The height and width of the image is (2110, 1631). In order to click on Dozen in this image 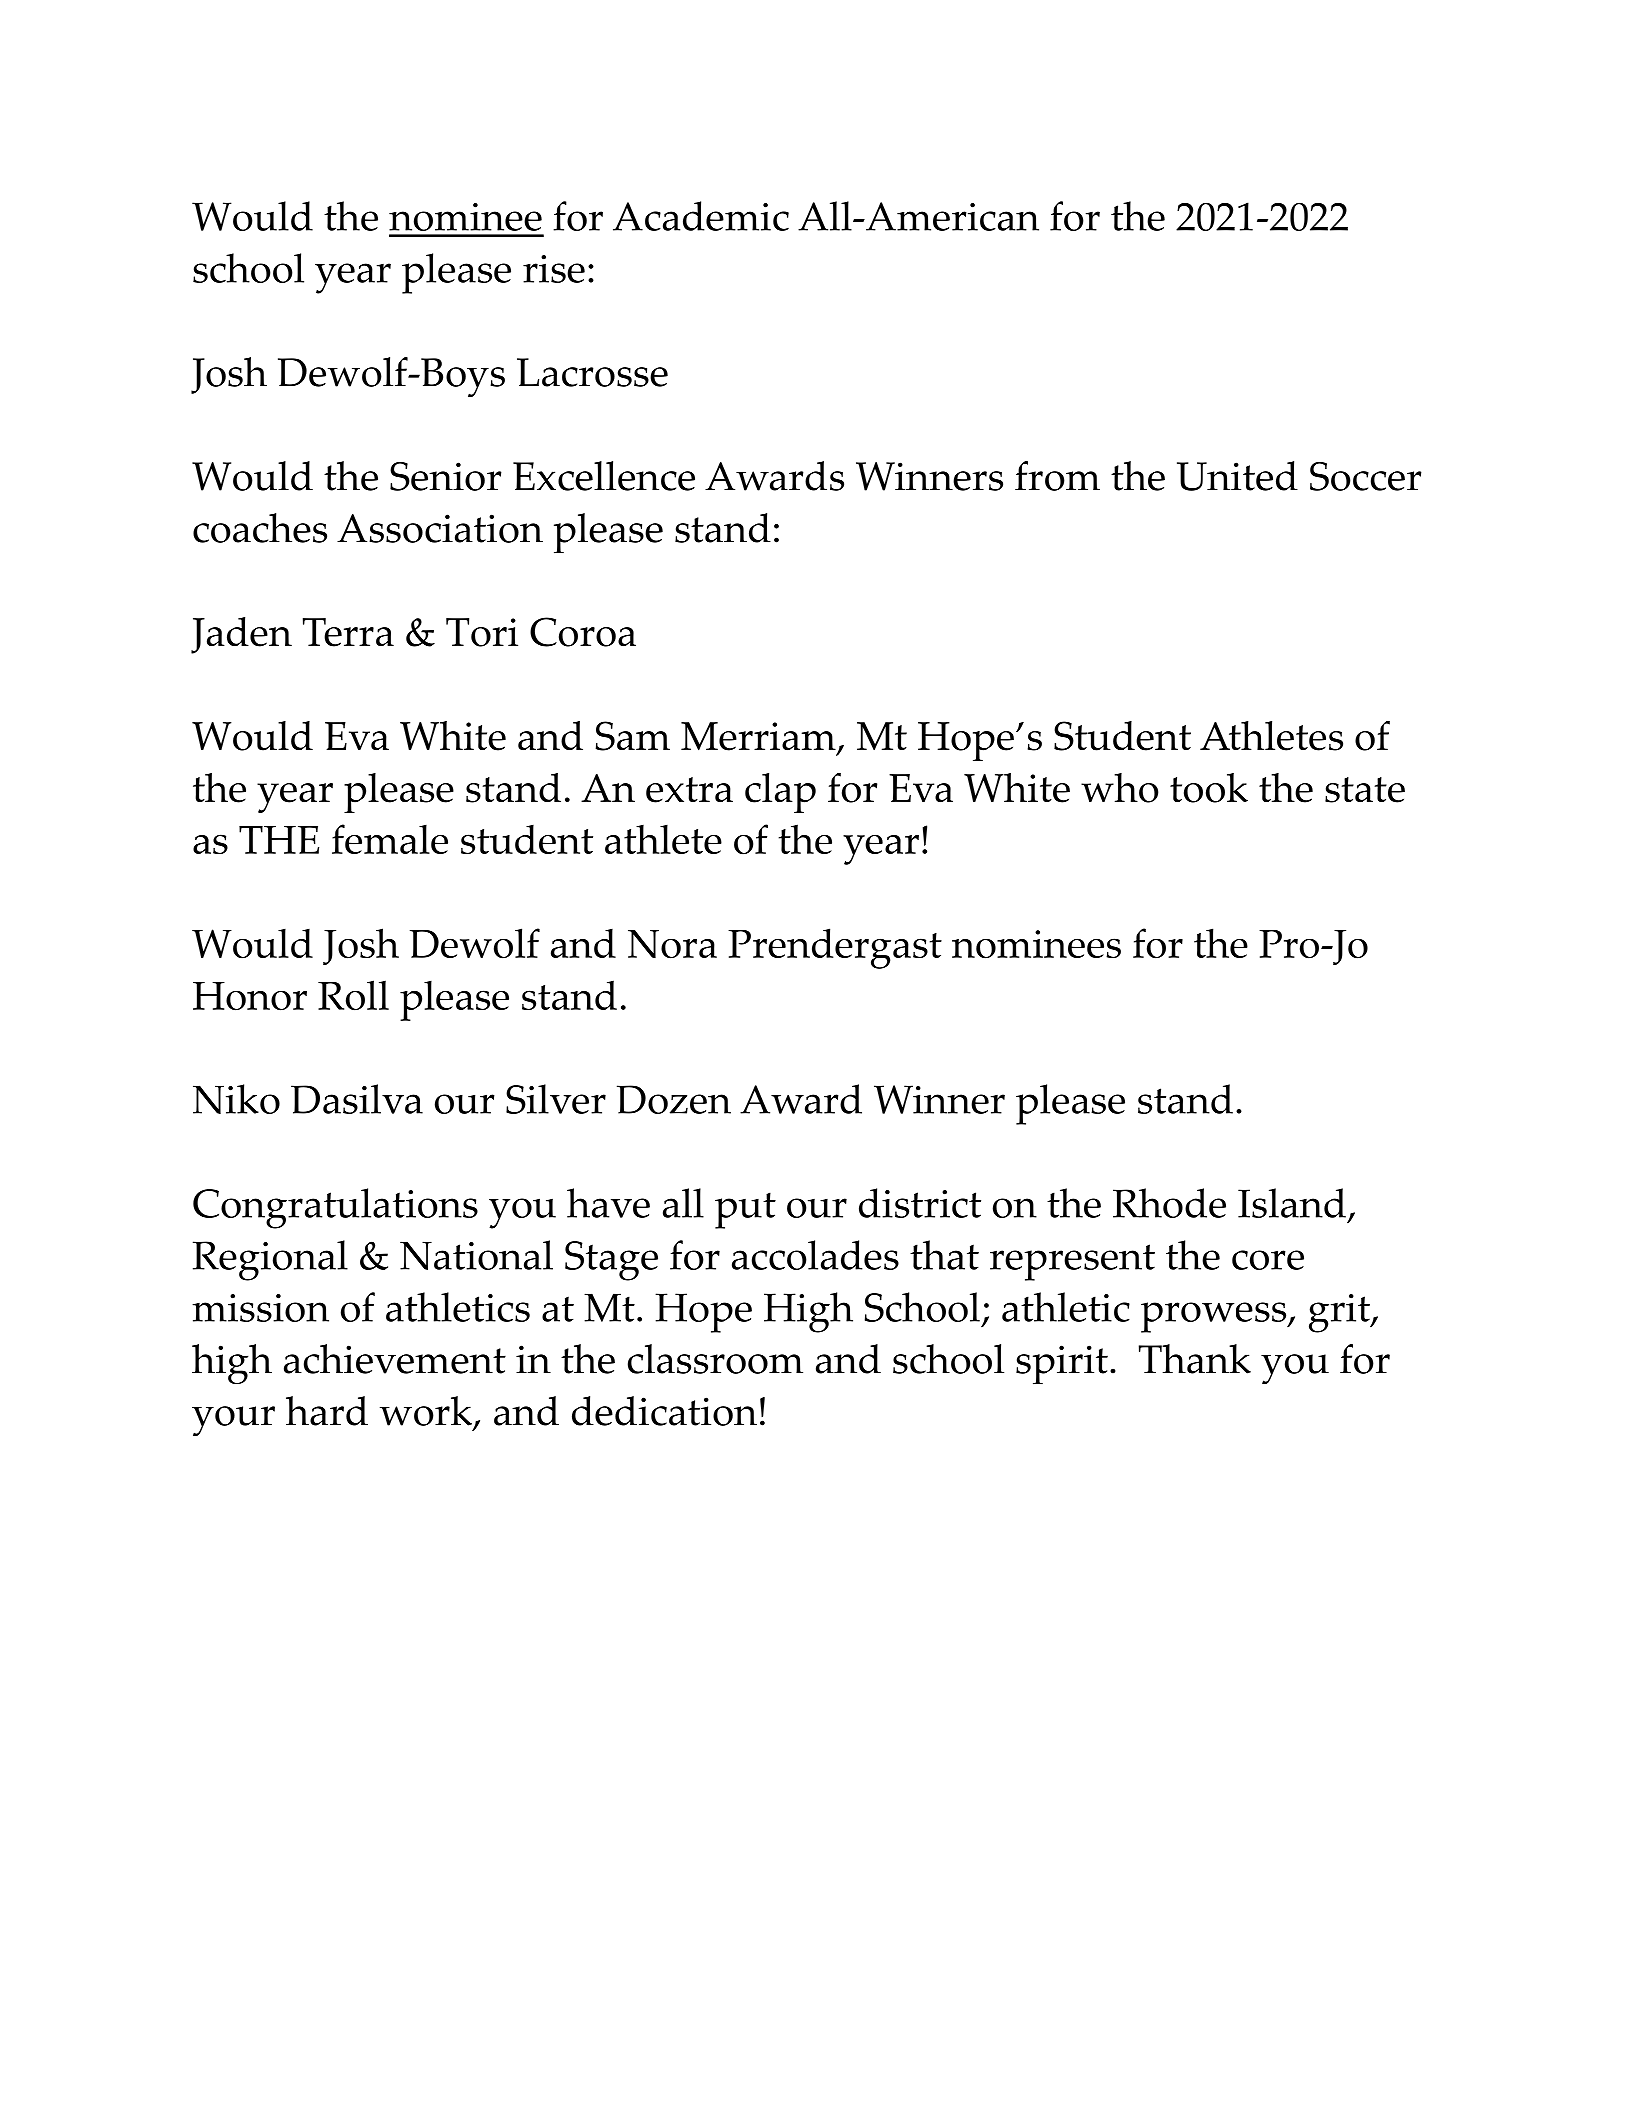, I will do `click(674, 1099)`.
